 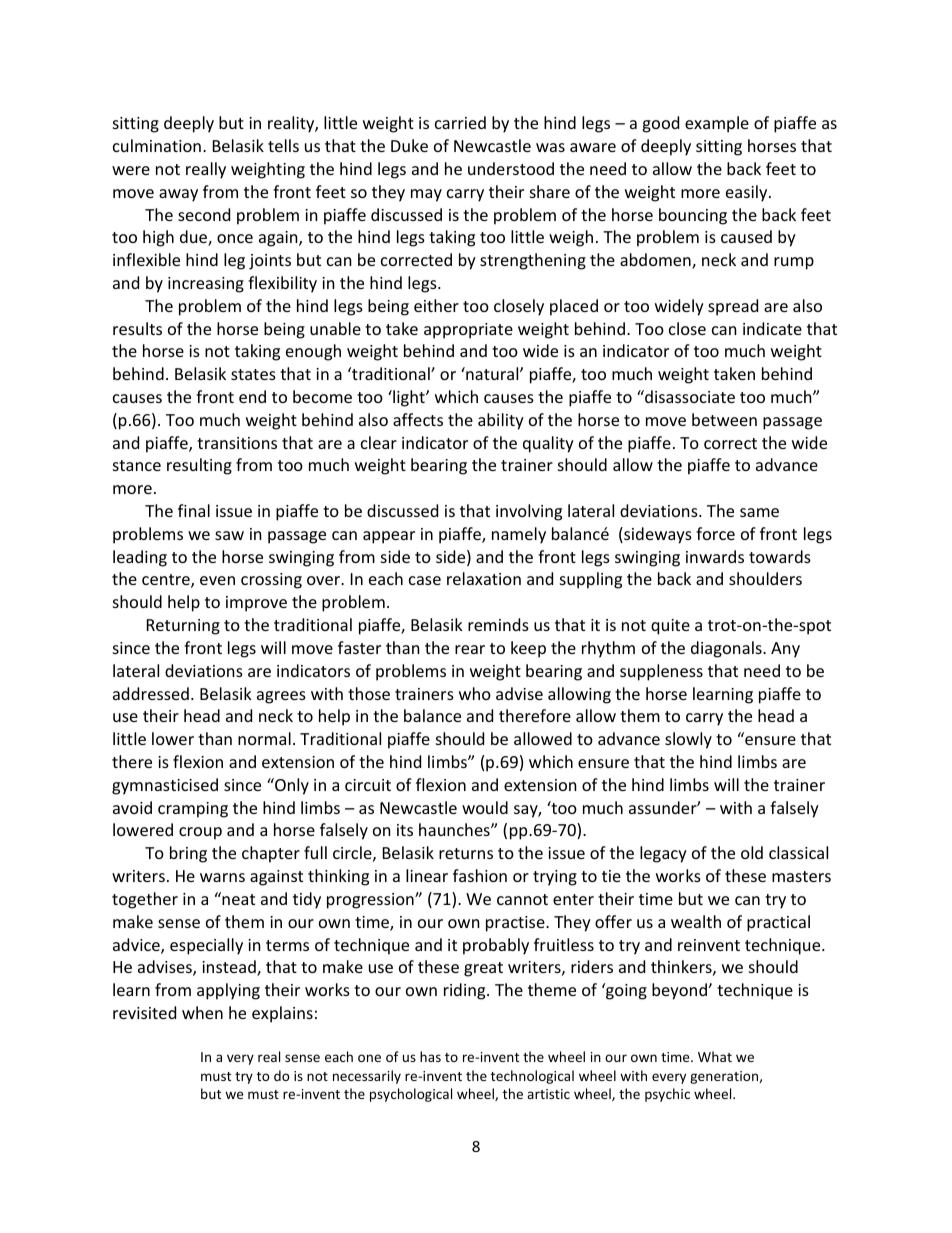 I want to click on diagonals, so click(x=727, y=649).
